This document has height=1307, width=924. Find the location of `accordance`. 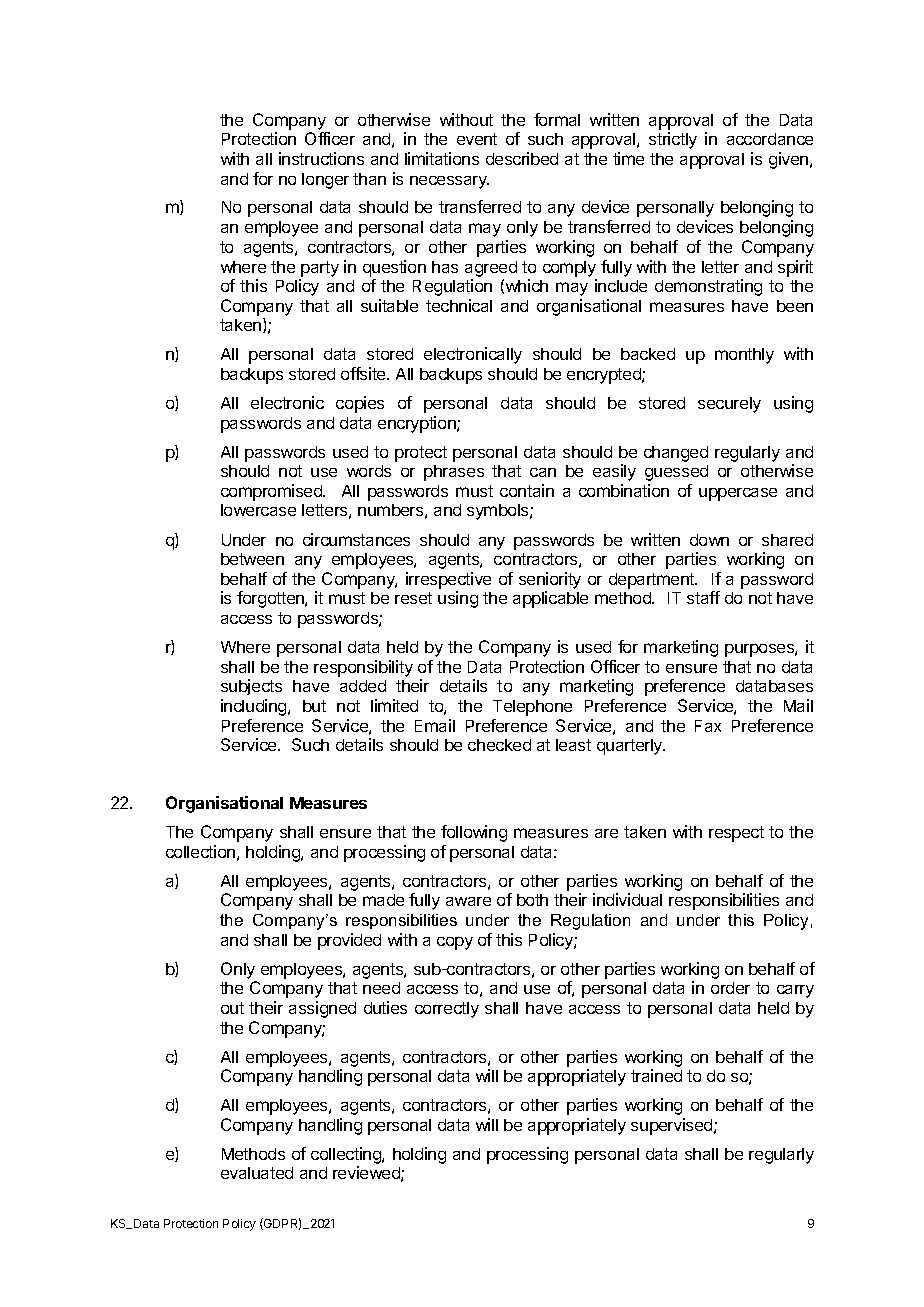

accordance is located at coordinates (770, 139).
